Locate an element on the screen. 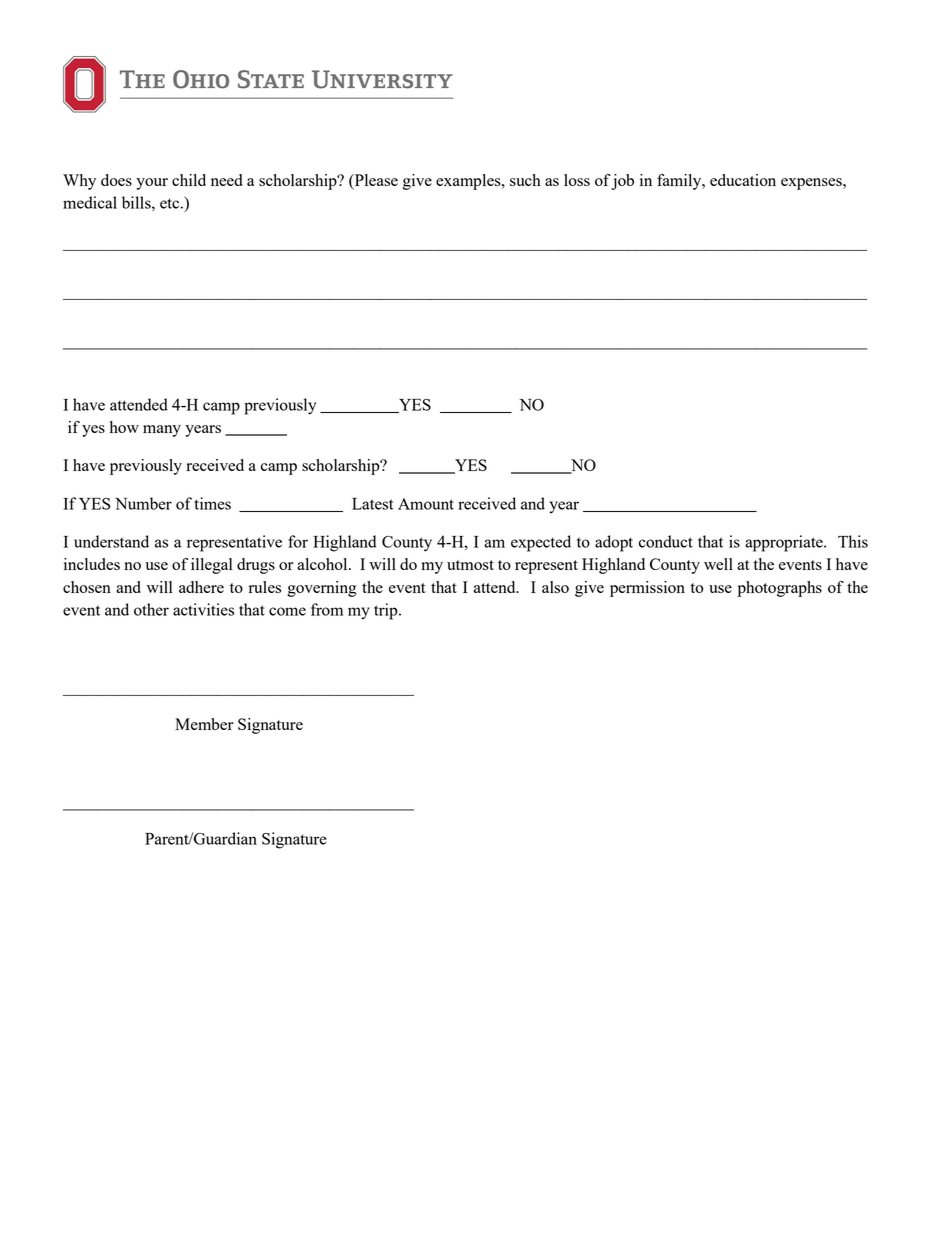  education is located at coordinates (743, 180).
